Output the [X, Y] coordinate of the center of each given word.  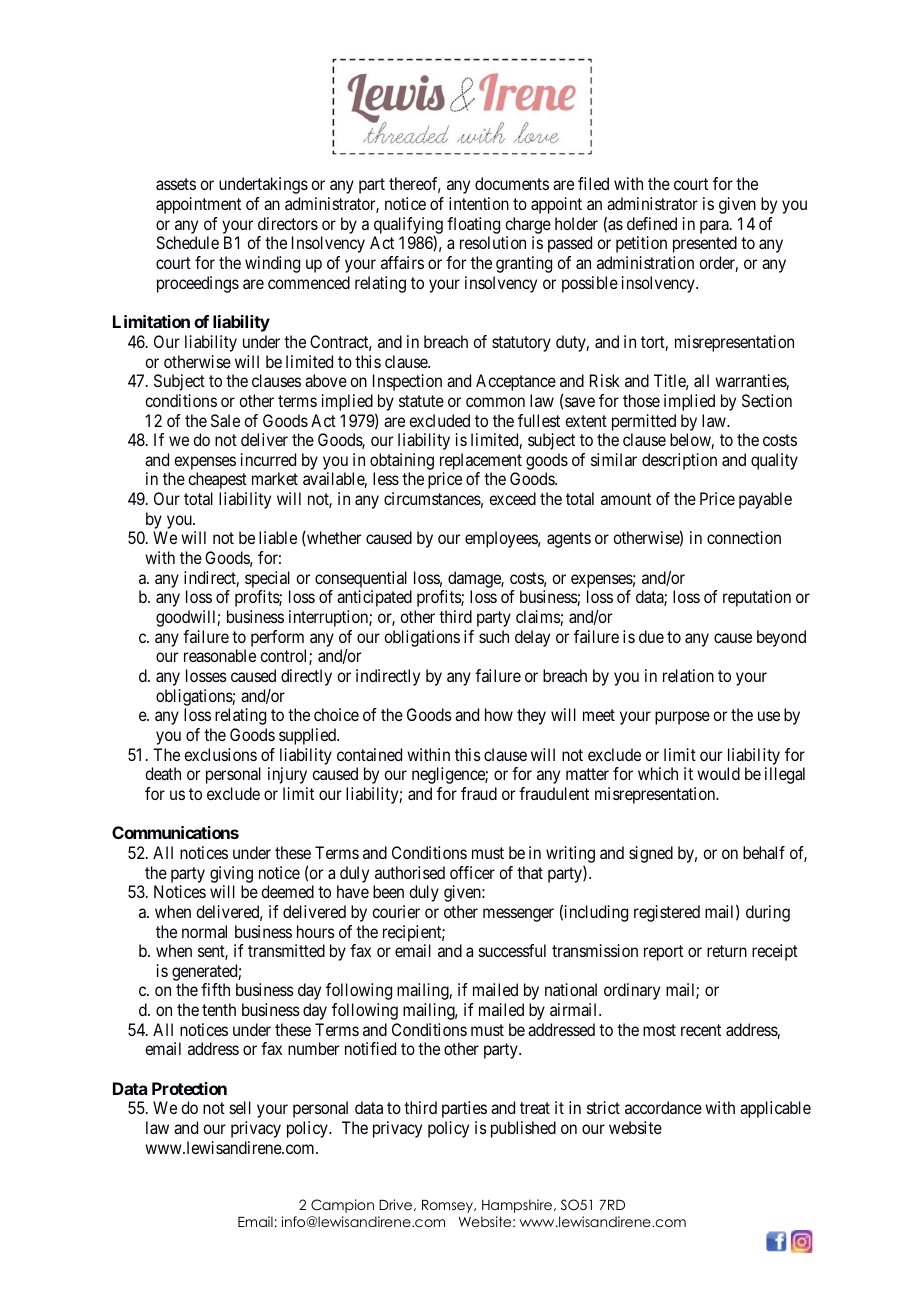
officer [472, 872]
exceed [512, 498]
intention [479, 203]
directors [288, 223]
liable [278, 537]
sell [240, 1107]
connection [744, 537]
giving [231, 874]
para [715, 227]
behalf [764, 852]
